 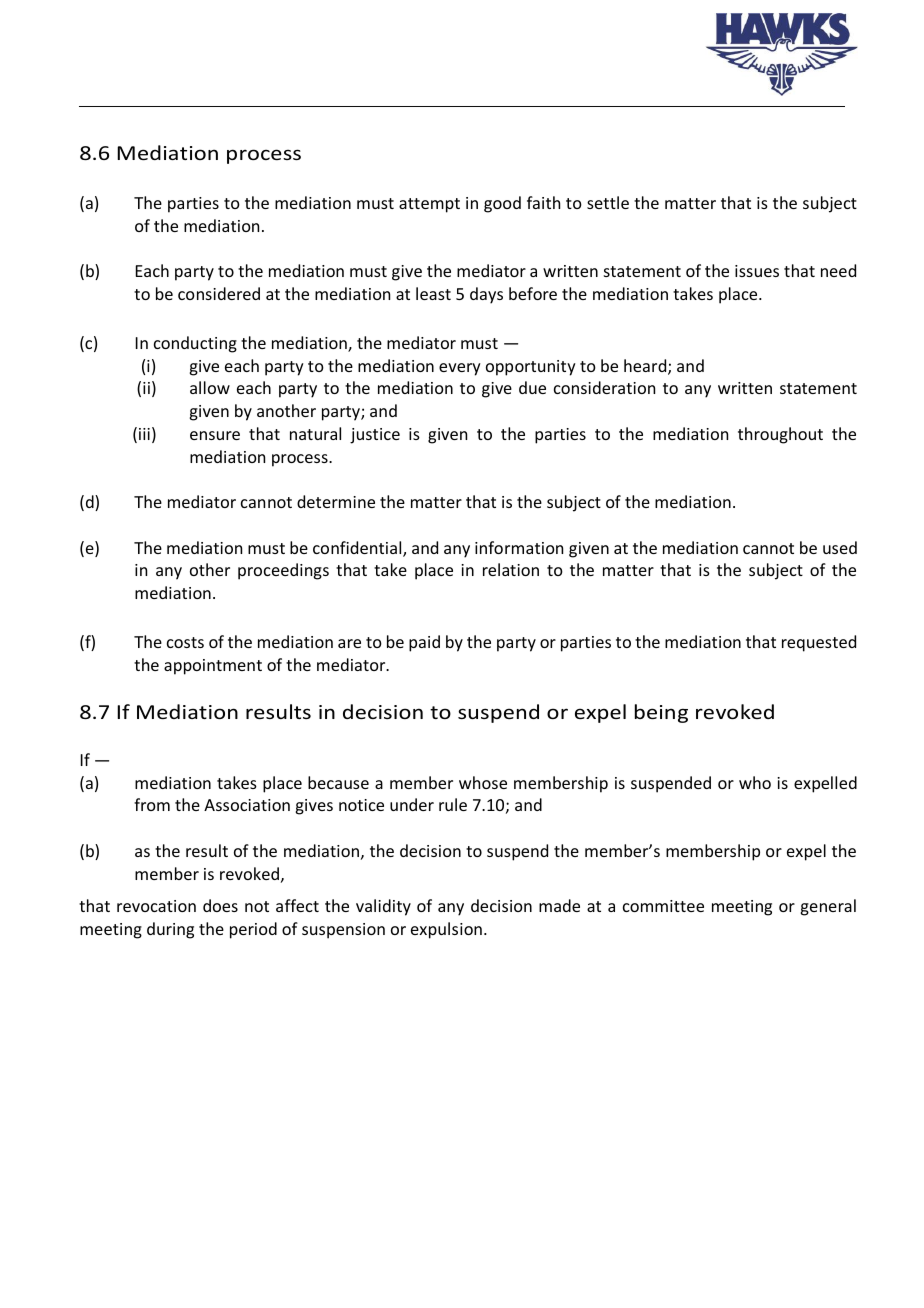 What do you see at coordinates (210, 387) in the screenshot?
I see `allow` at bounding box center [210, 387].
